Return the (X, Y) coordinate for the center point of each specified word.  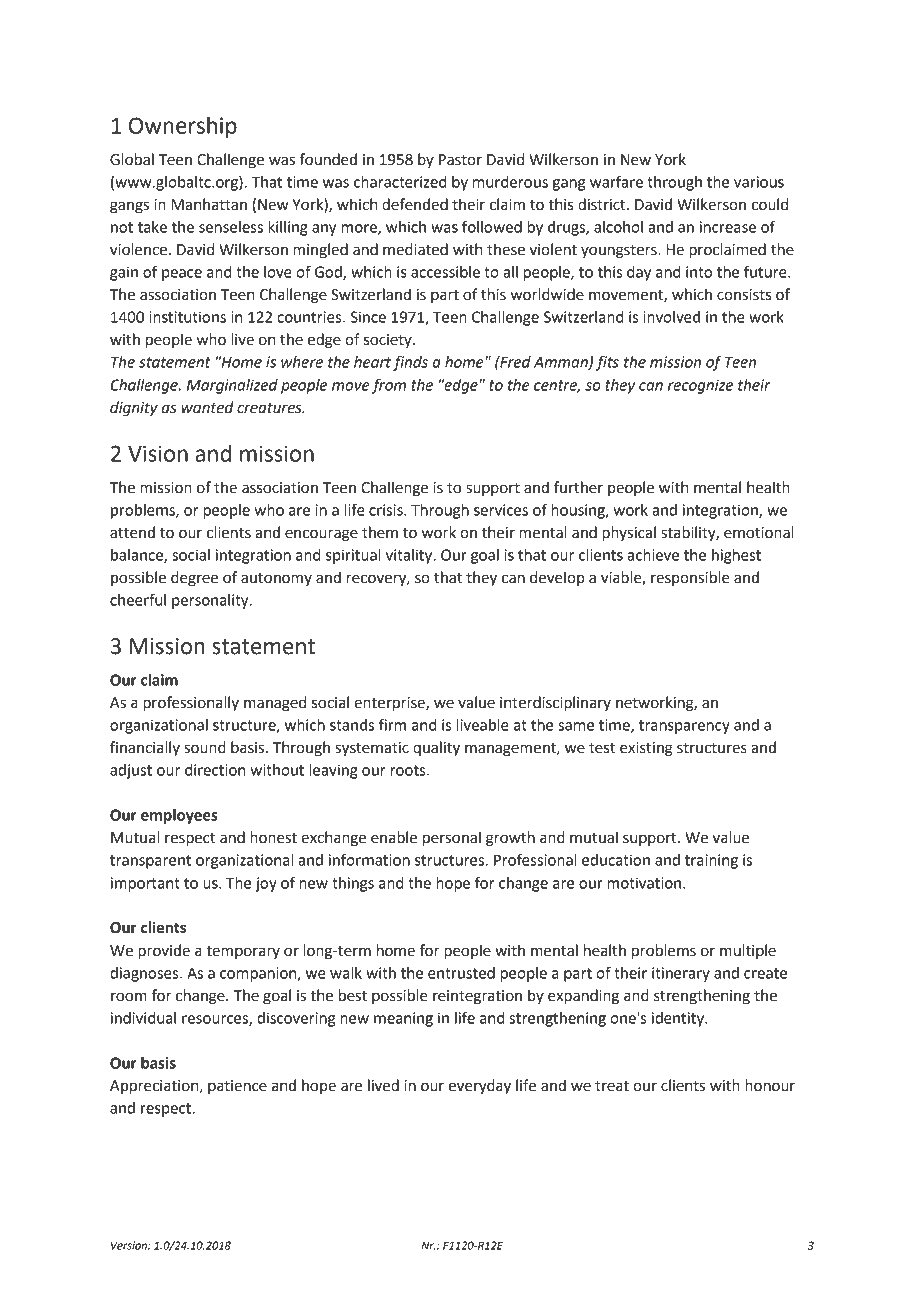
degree (194, 579)
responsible (690, 578)
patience (237, 1087)
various (759, 182)
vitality (410, 556)
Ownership (183, 127)
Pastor (460, 160)
